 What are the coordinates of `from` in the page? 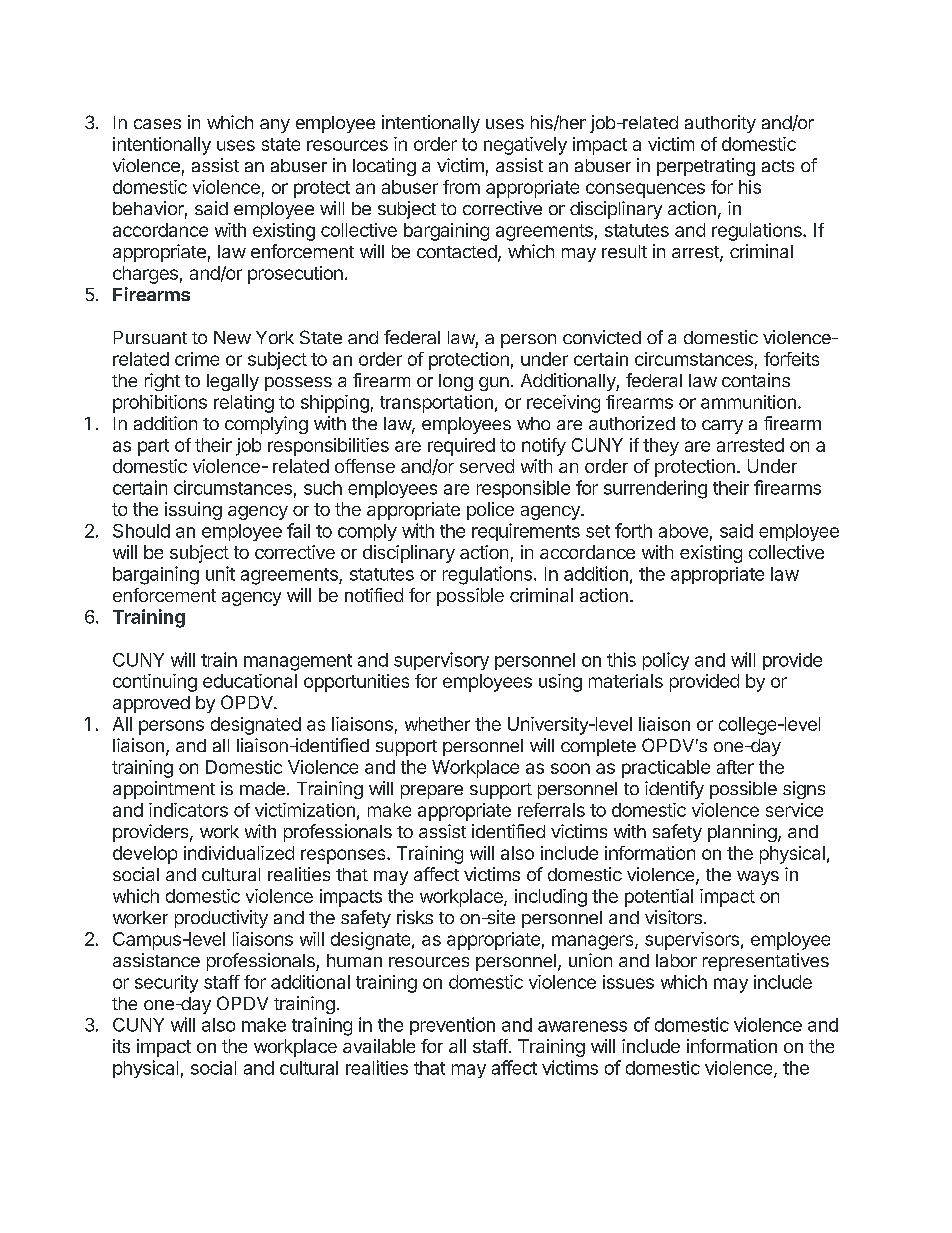 It's located at (461, 187).
